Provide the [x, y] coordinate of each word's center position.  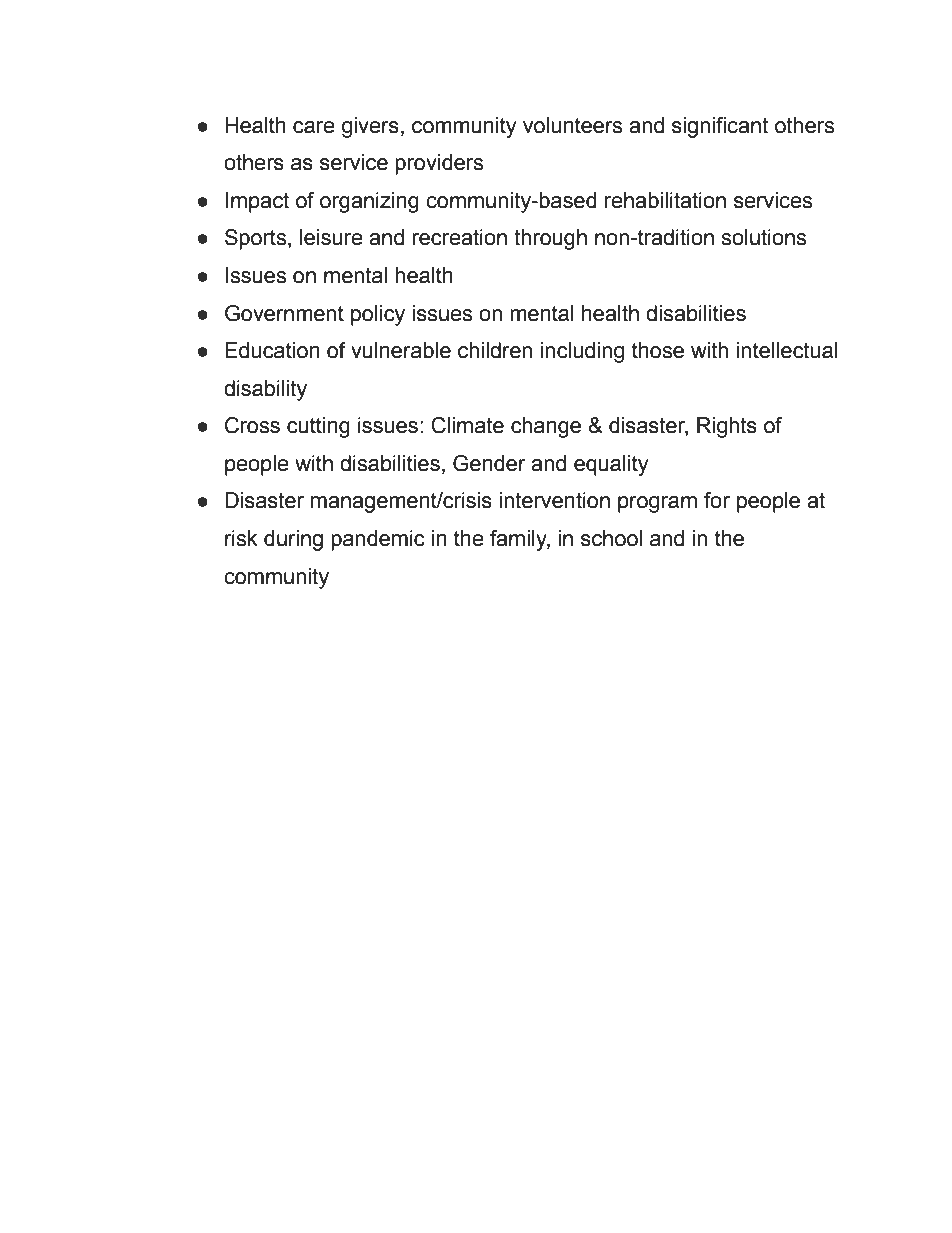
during [293, 540]
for [717, 500]
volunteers [572, 125]
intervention [554, 500]
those [658, 350]
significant [720, 127]
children [495, 350]
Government [284, 313]
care [314, 127]
